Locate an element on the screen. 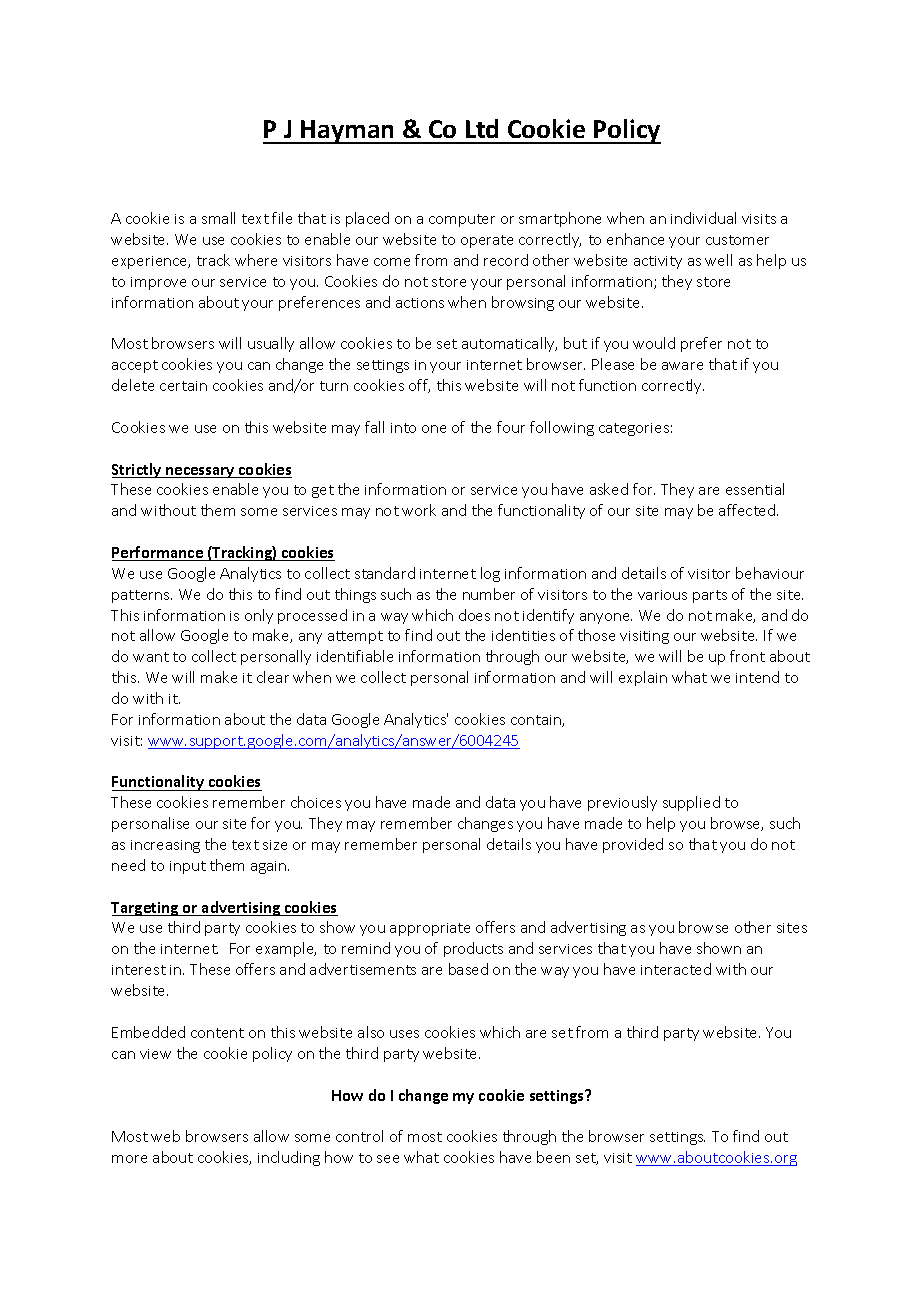  see is located at coordinates (388, 1159).
